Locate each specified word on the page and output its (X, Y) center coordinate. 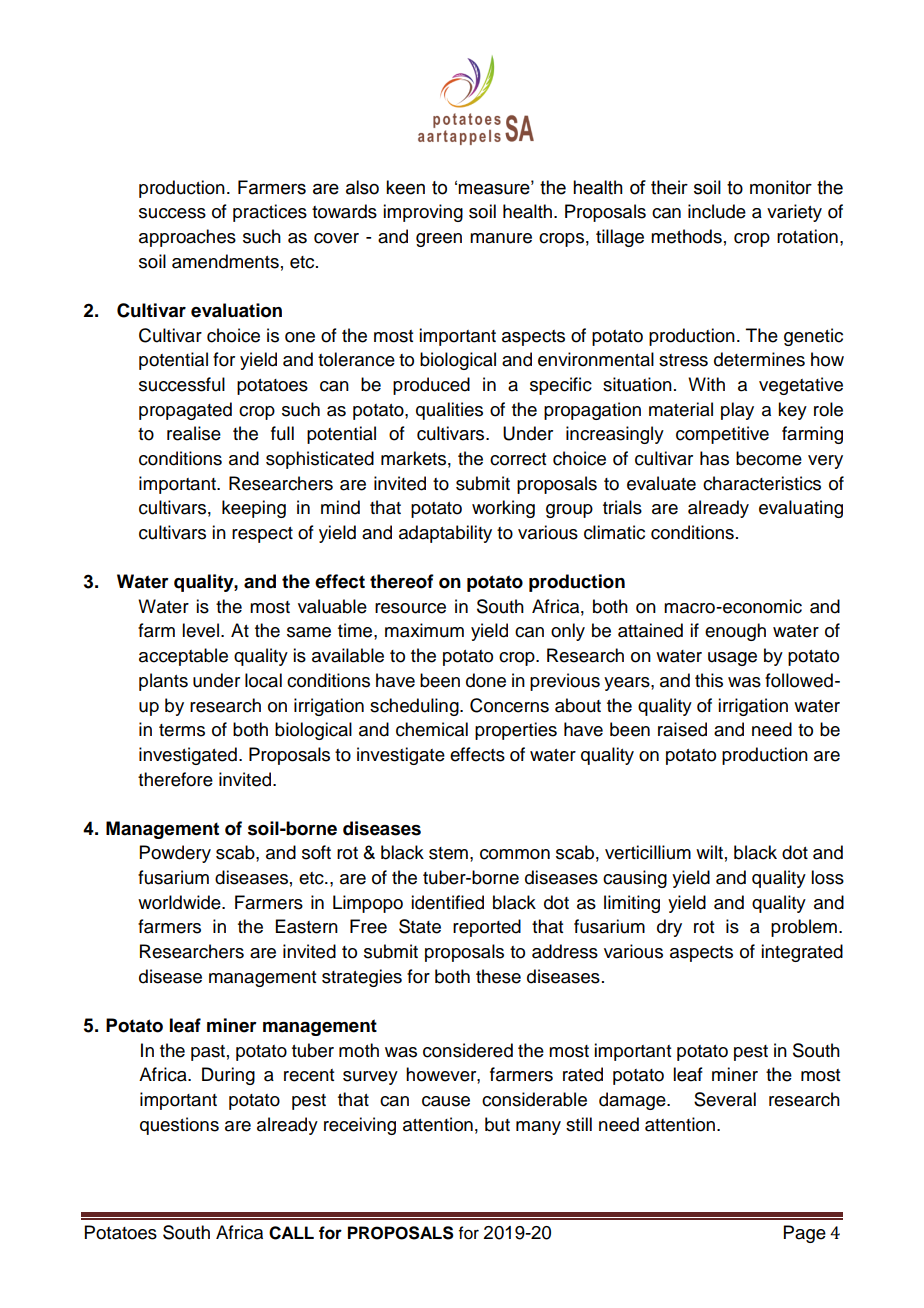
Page (805, 1234)
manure (501, 238)
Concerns (509, 705)
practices (270, 213)
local (263, 680)
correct (518, 459)
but (497, 1124)
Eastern (307, 926)
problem (804, 928)
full (282, 433)
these (498, 976)
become (769, 458)
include (717, 211)
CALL (291, 1233)
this (709, 680)
